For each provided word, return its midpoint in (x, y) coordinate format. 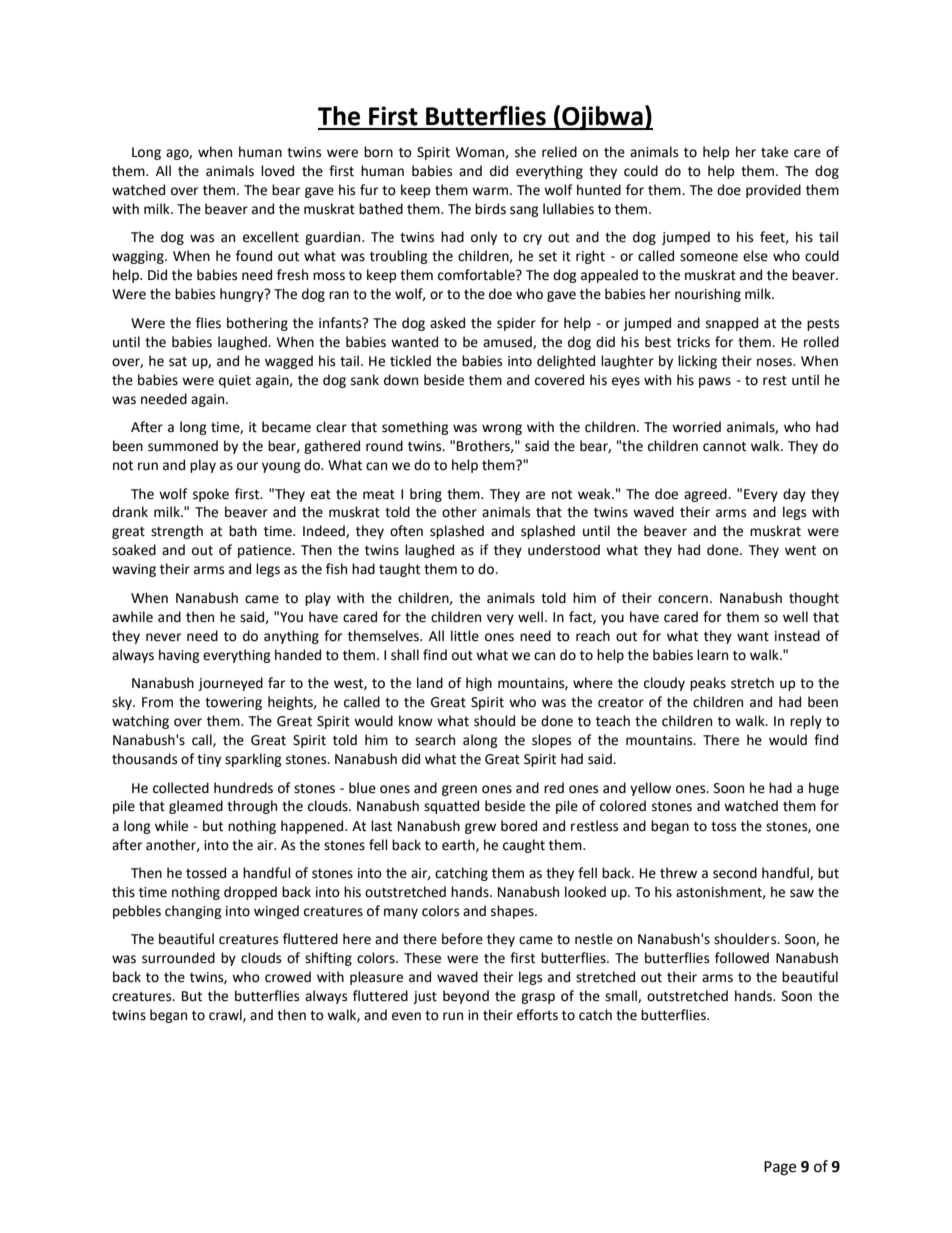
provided (773, 191)
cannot (724, 447)
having (179, 656)
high (479, 684)
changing (193, 912)
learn (712, 655)
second (735, 873)
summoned (183, 446)
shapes (513, 912)
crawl (226, 1015)
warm (490, 191)
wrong (502, 429)
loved (277, 171)
